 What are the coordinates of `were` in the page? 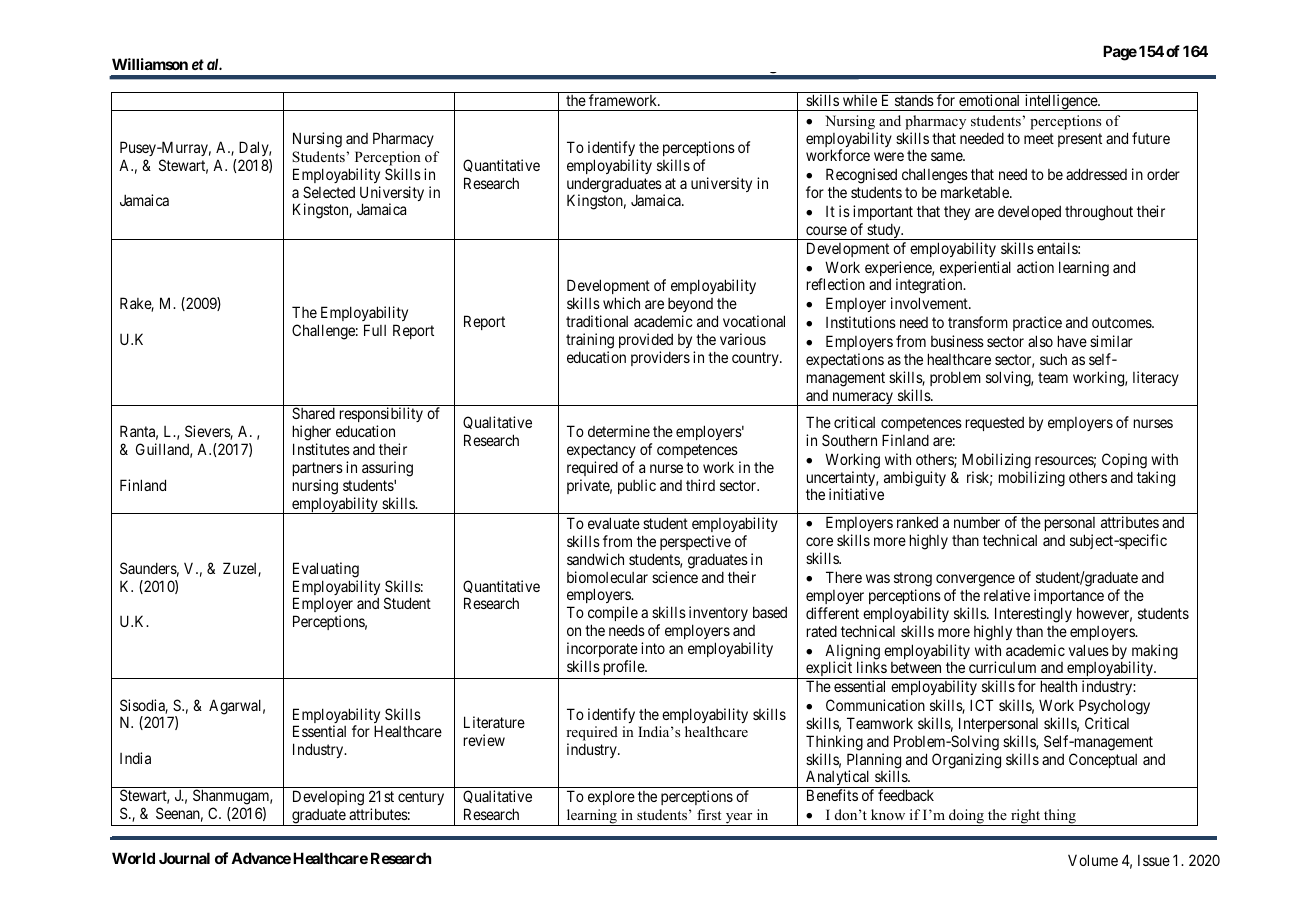 It's located at (889, 156).
